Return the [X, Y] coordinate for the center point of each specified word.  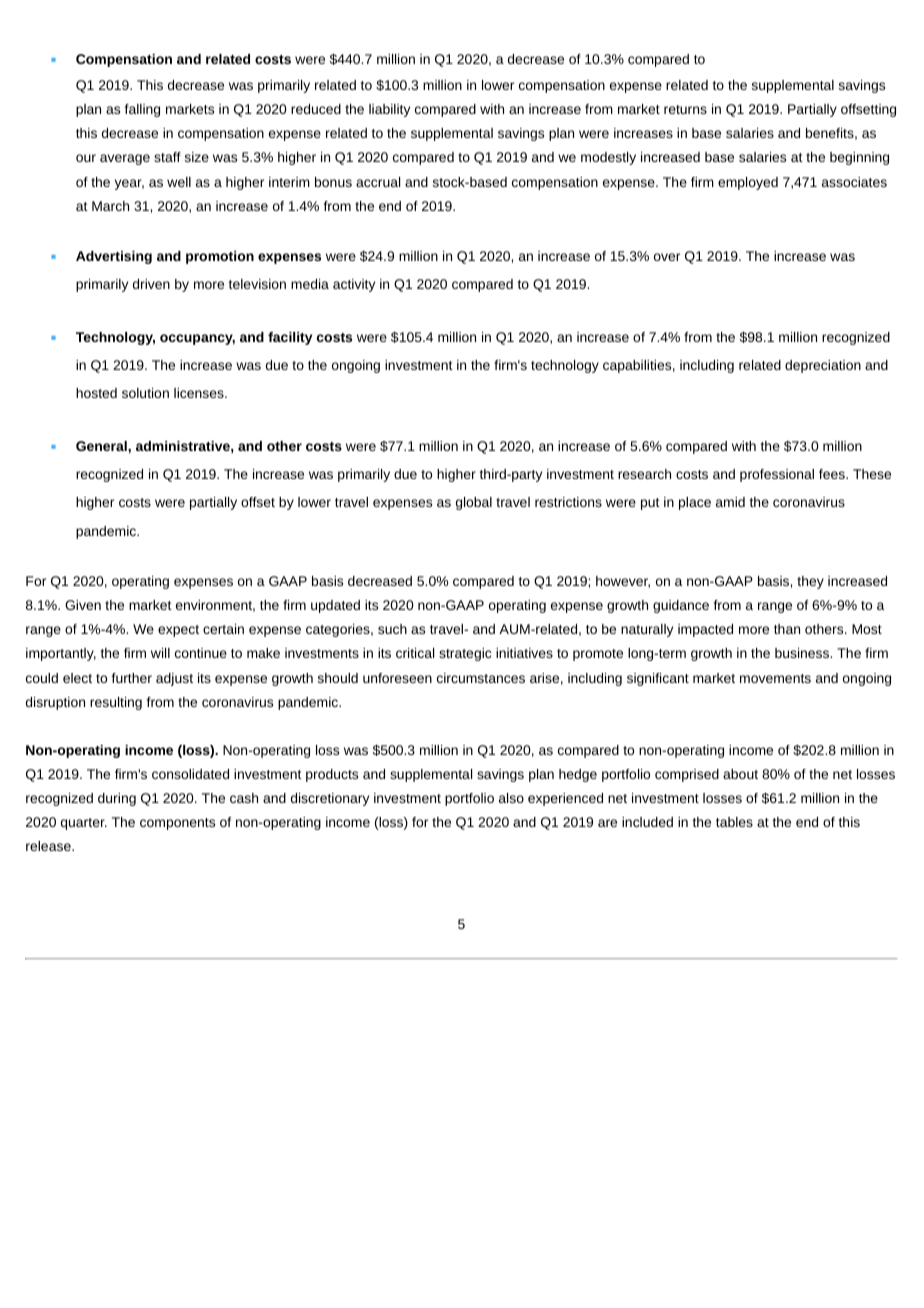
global [474, 503]
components [177, 824]
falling [142, 110]
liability [389, 110]
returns [685, 109]
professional [777, 475]
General [102, 446]
